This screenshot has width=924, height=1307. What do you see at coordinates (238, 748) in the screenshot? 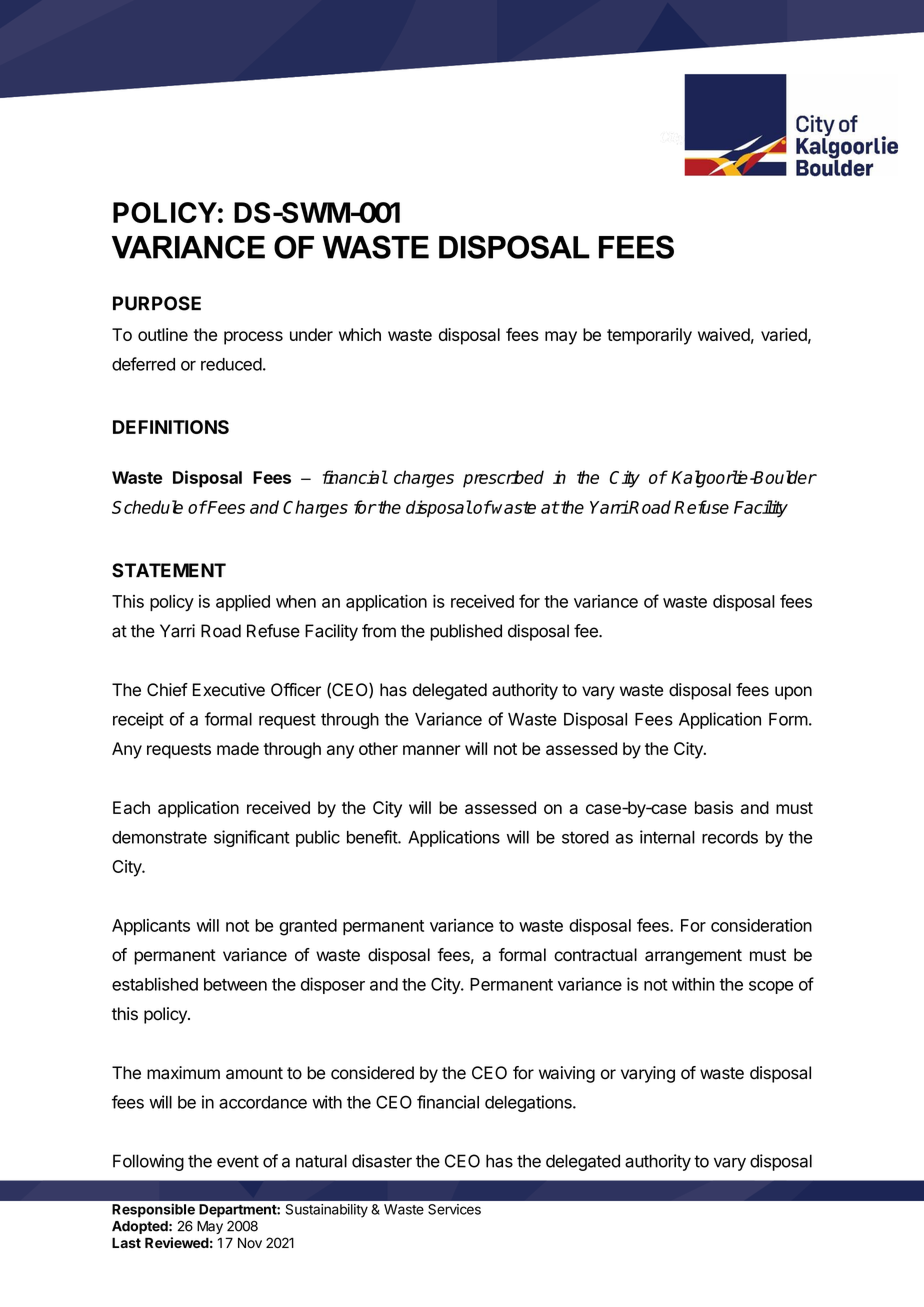
I see `made` at bounding box center [238, 748].
